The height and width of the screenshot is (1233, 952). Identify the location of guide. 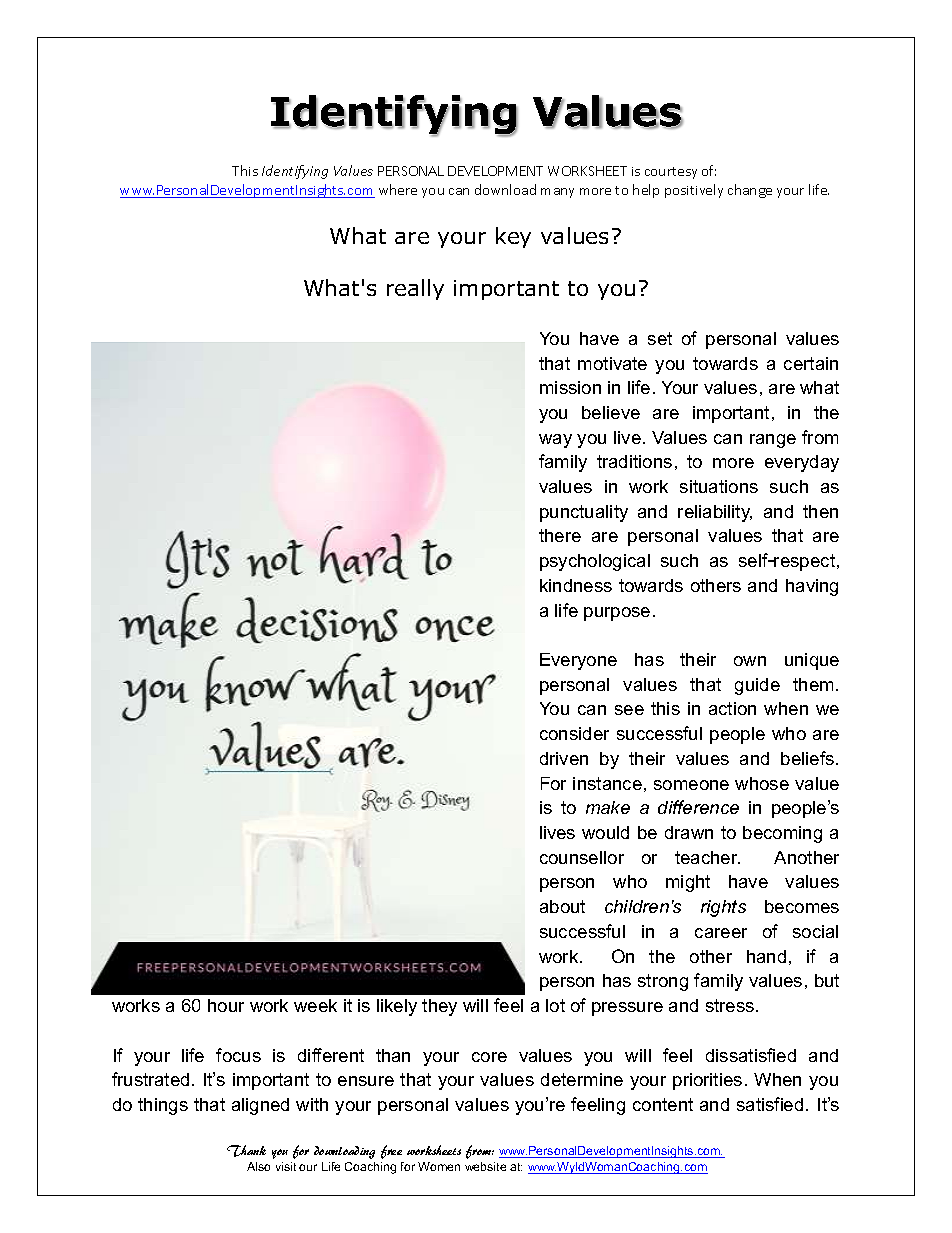
(757, 686).
